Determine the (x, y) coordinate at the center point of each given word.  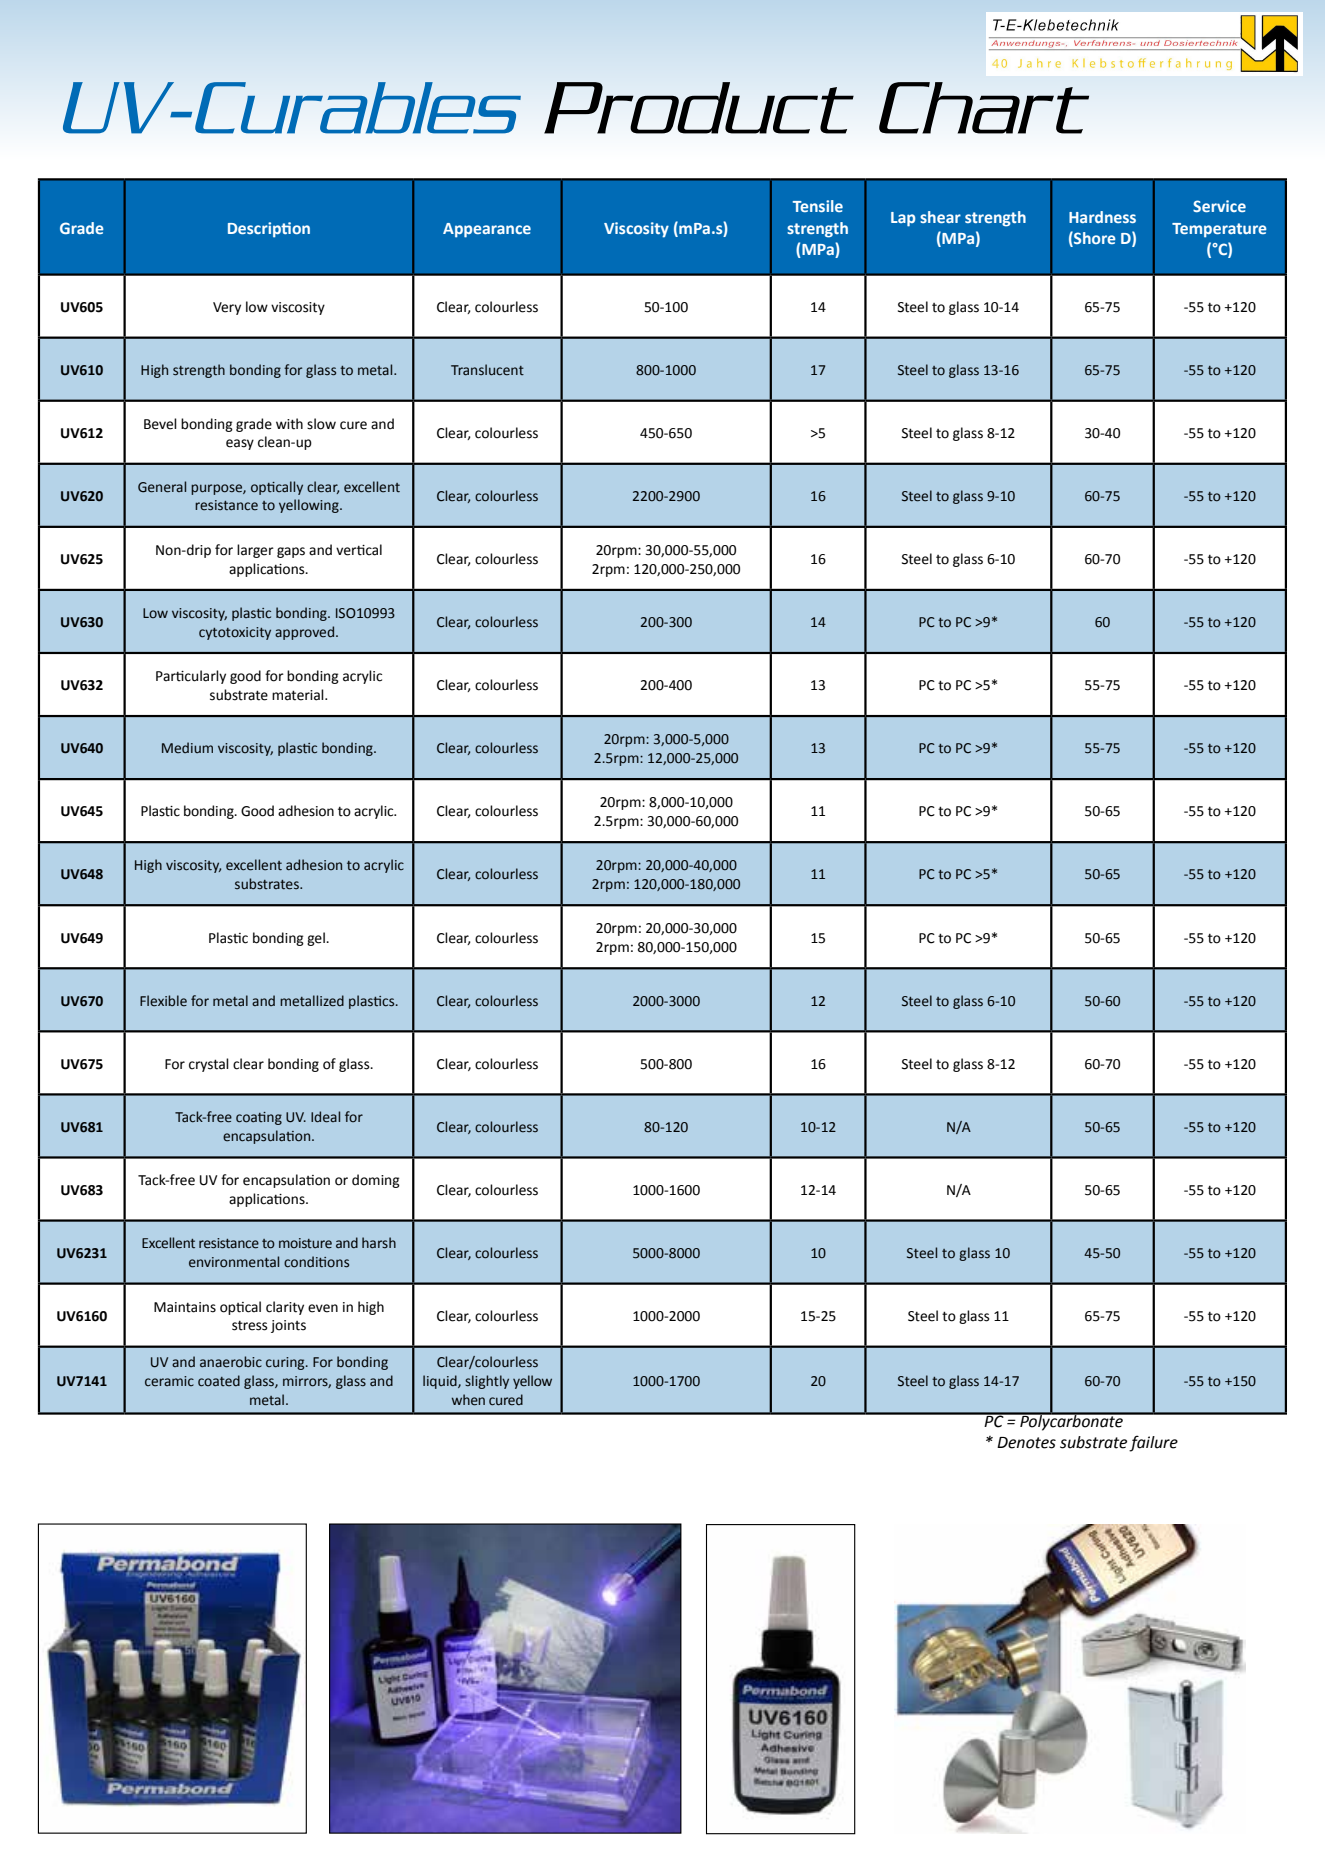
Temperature (1219, 230)
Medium (187, 748)
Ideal (325, 1117)
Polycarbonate (1071, 1421)
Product (699, 108)
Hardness (1102, 217)
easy (240, 444)
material (299, 695)
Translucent (487, 370)
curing (286, 1363)
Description (269, 230)
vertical (359, 550)
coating (259, 1118)
